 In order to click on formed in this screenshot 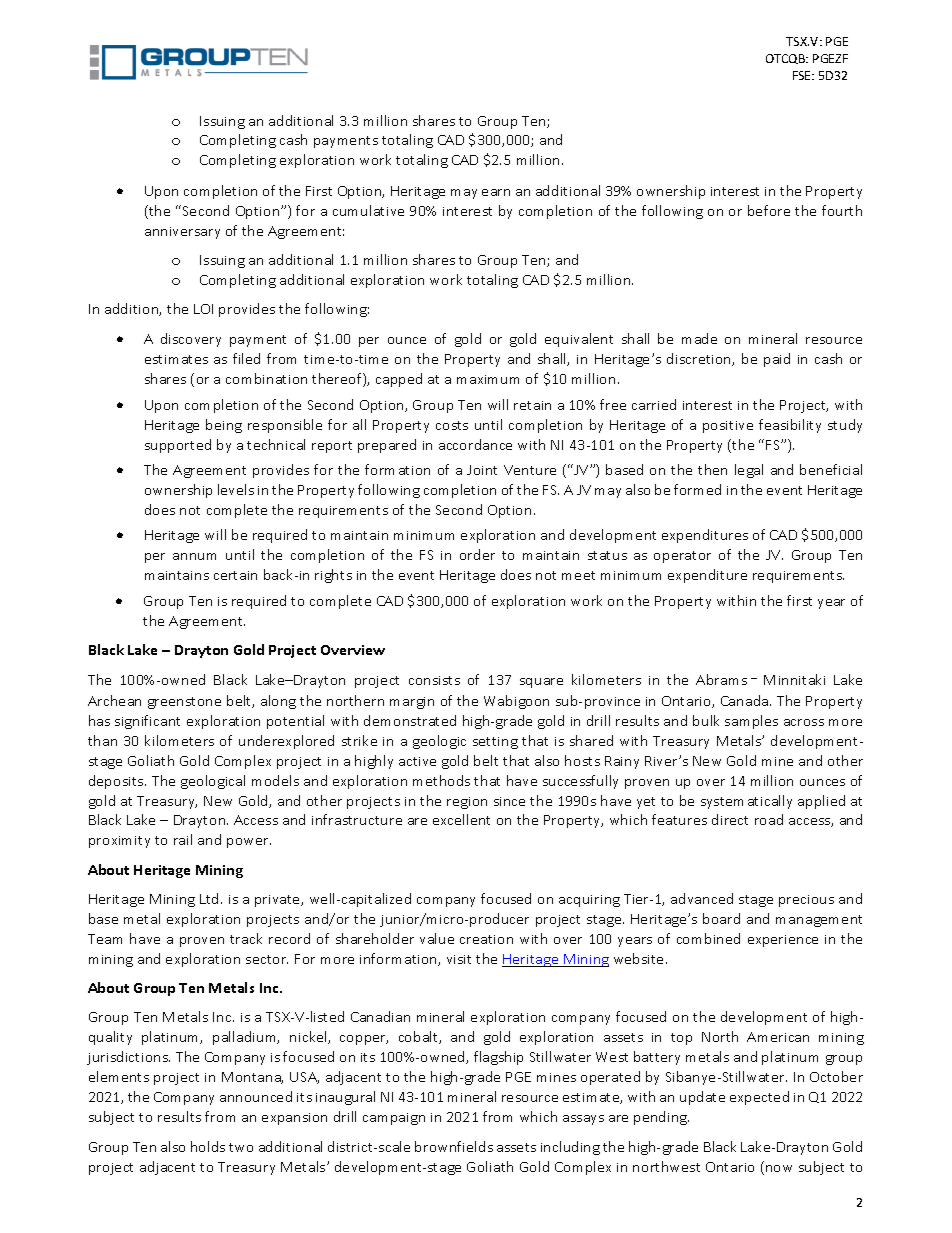, I will do `click(697, 489)`.
